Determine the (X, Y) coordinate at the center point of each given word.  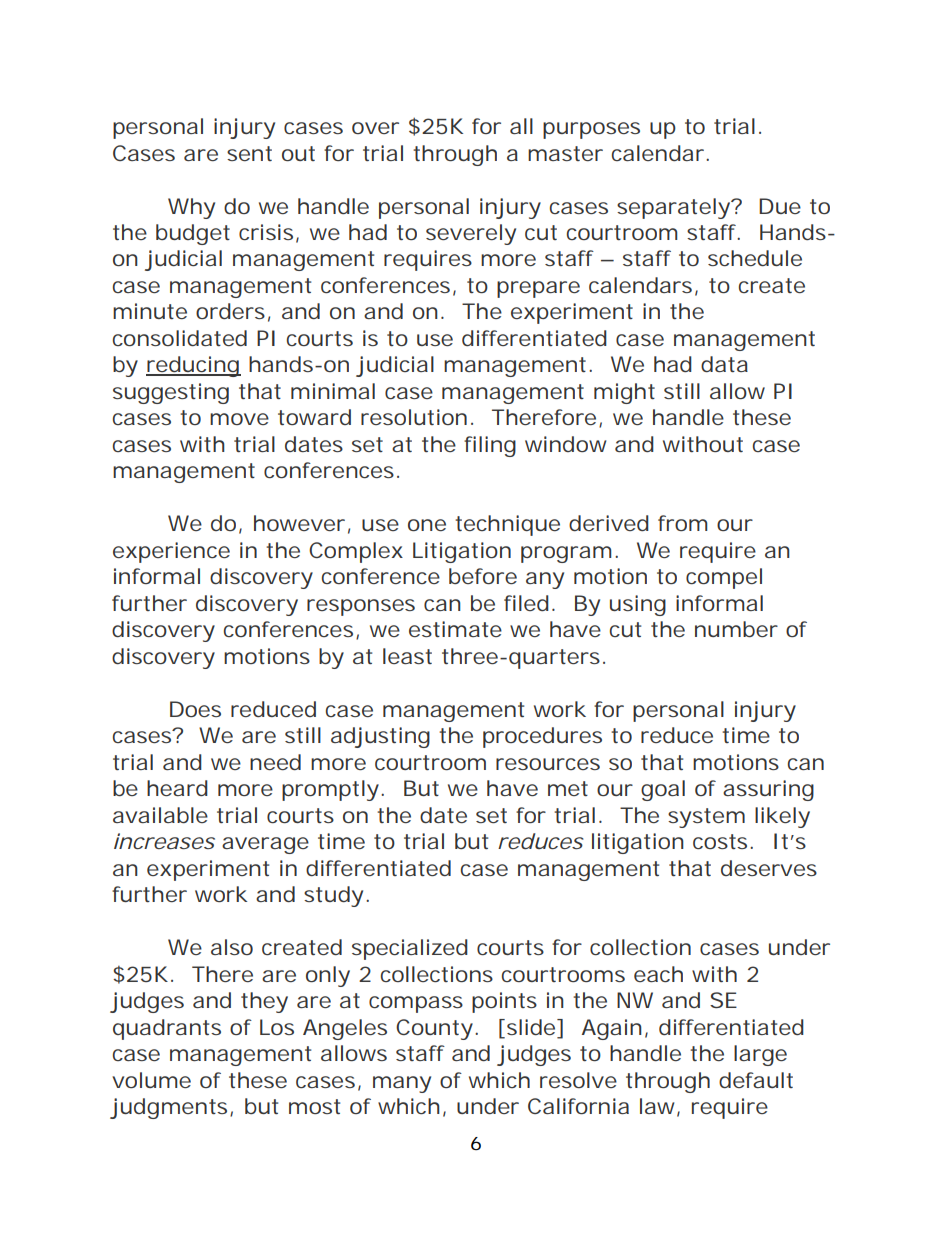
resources (548, 764)
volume (151, 1080)
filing (490, 446)
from (682, 523)
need (275, 762)
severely (471, 234)
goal (663, 790)
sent (249, 153)
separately (674, 208)
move (239, 419)
